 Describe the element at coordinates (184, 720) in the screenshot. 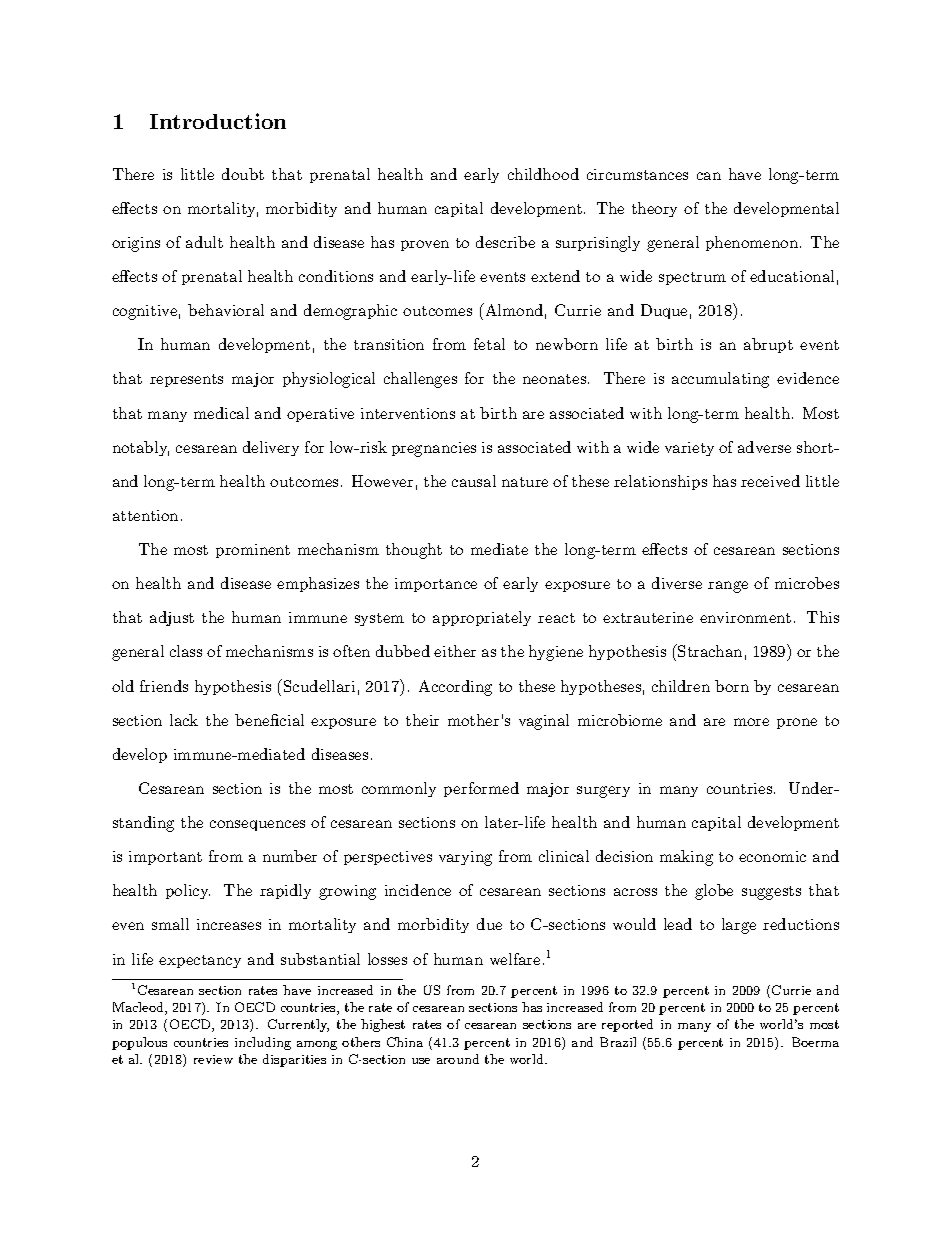

I see `lack` at that location.
